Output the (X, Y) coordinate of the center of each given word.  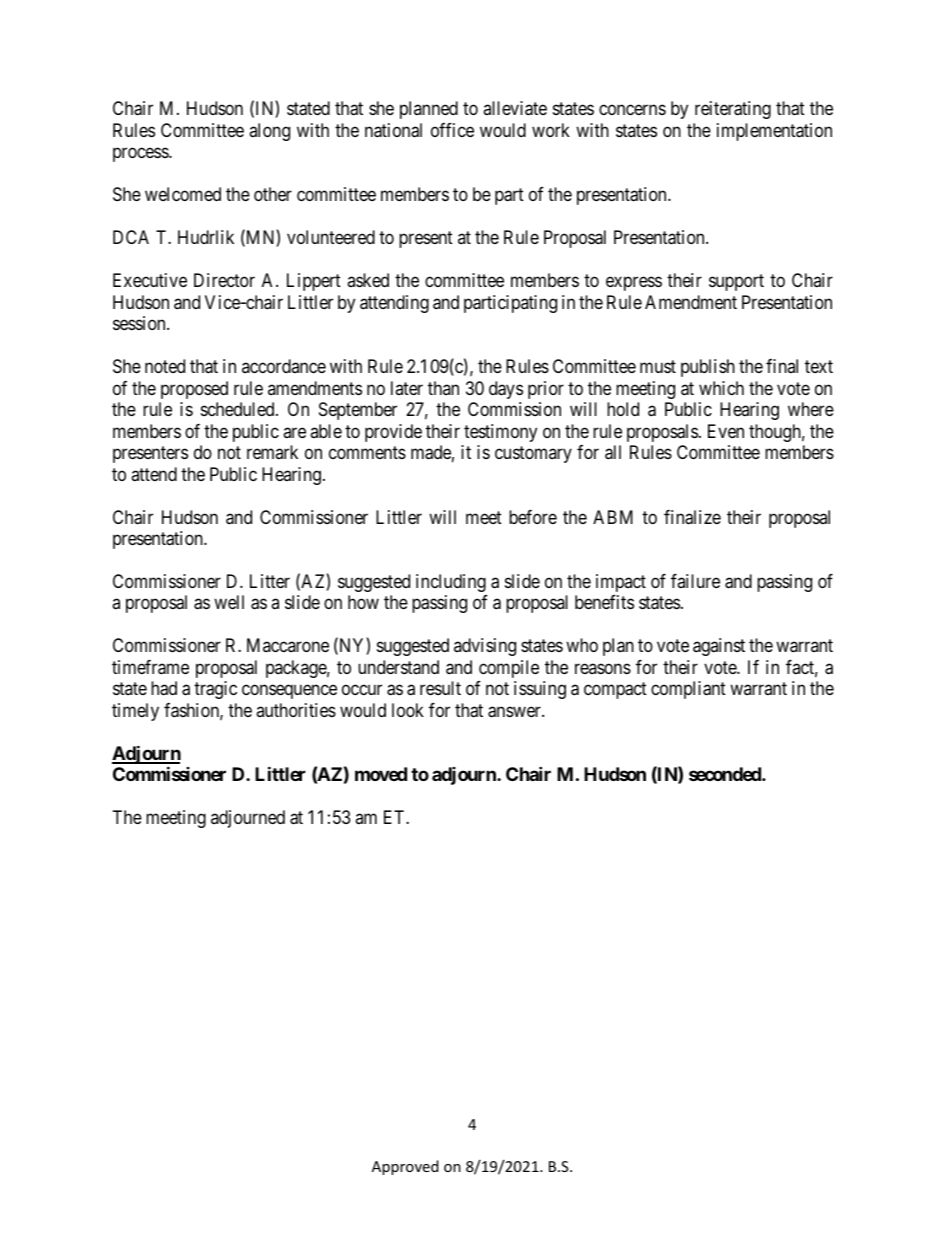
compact (615, 691)
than (443, 388)
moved (381, 774)
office (452, 130)
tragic (215, 690)
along (269, 132)
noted (165, 366)
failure (695, 581)
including (451, 583)
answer (515, 712)
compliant (688, 690)
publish (708, 368)
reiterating (733, 110)
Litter (270, 581)
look (408, 710)
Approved (405, 1167)
